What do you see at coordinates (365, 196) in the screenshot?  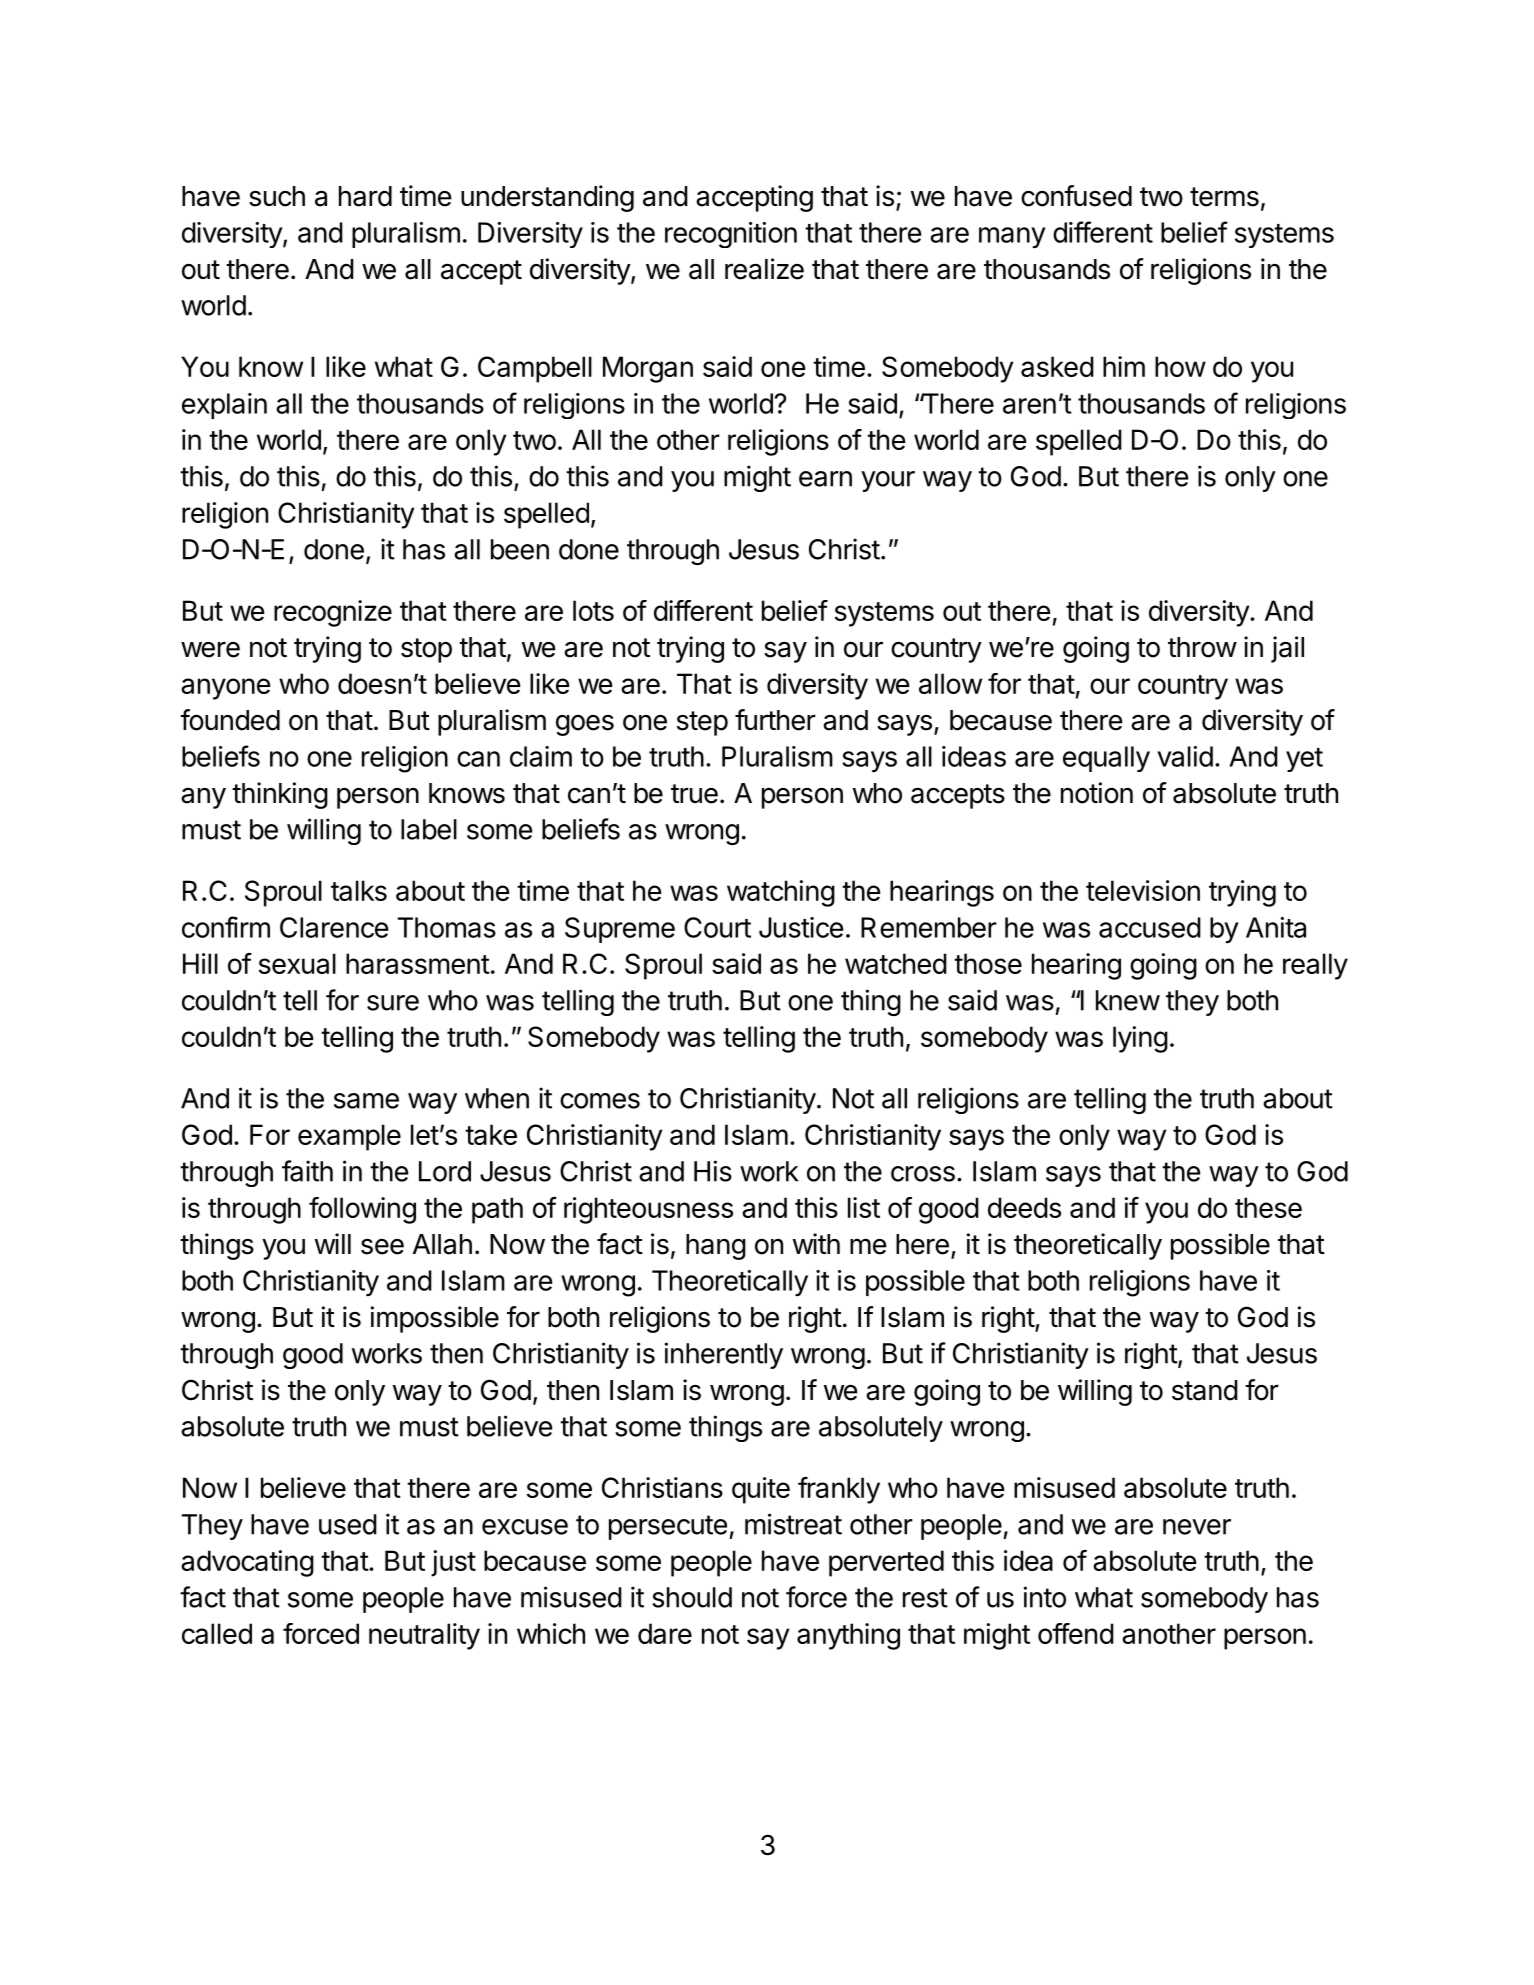 I see `hard` at bounding box center [365, 196].
